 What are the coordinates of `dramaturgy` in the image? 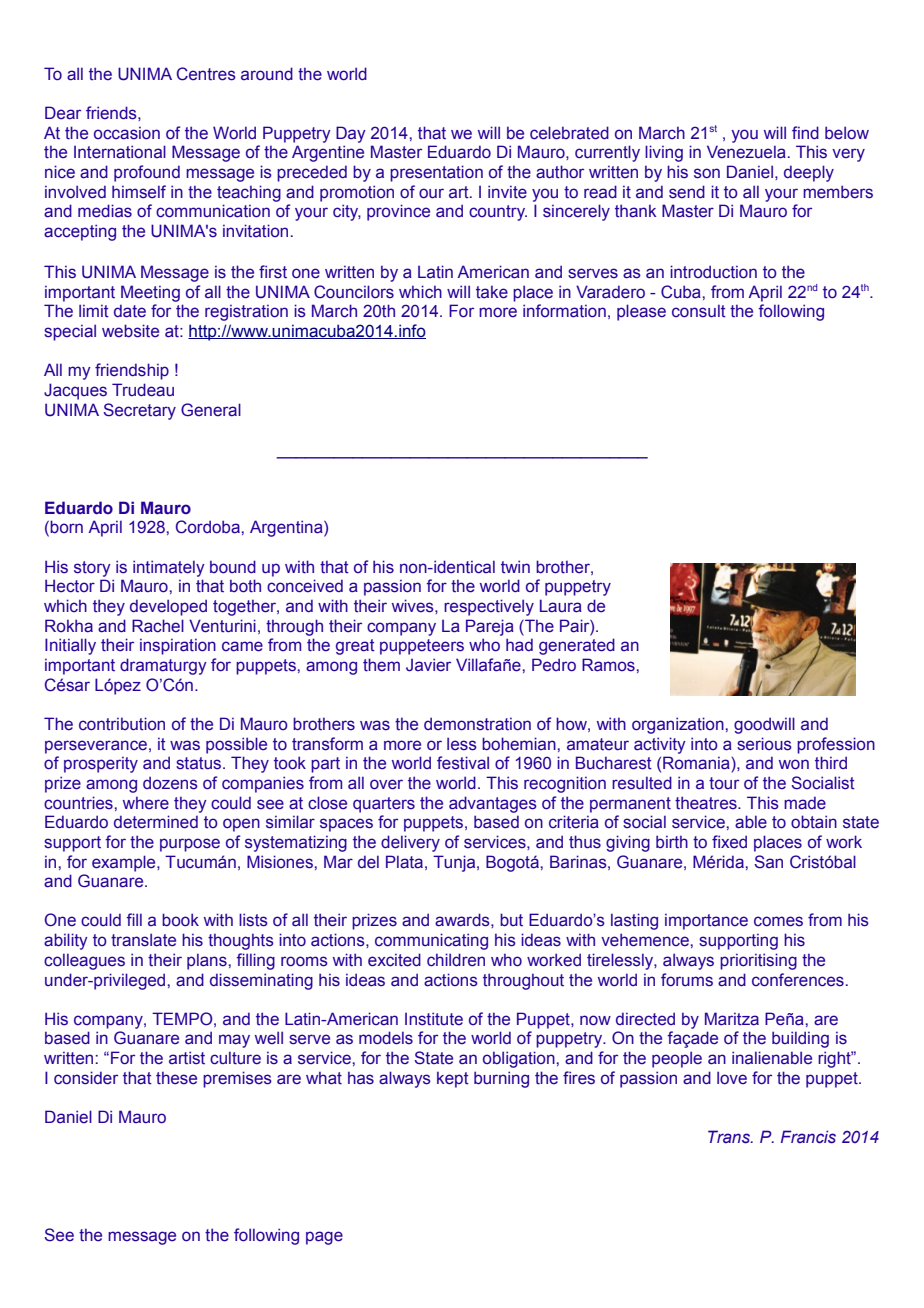 It's located at (163, 666).
